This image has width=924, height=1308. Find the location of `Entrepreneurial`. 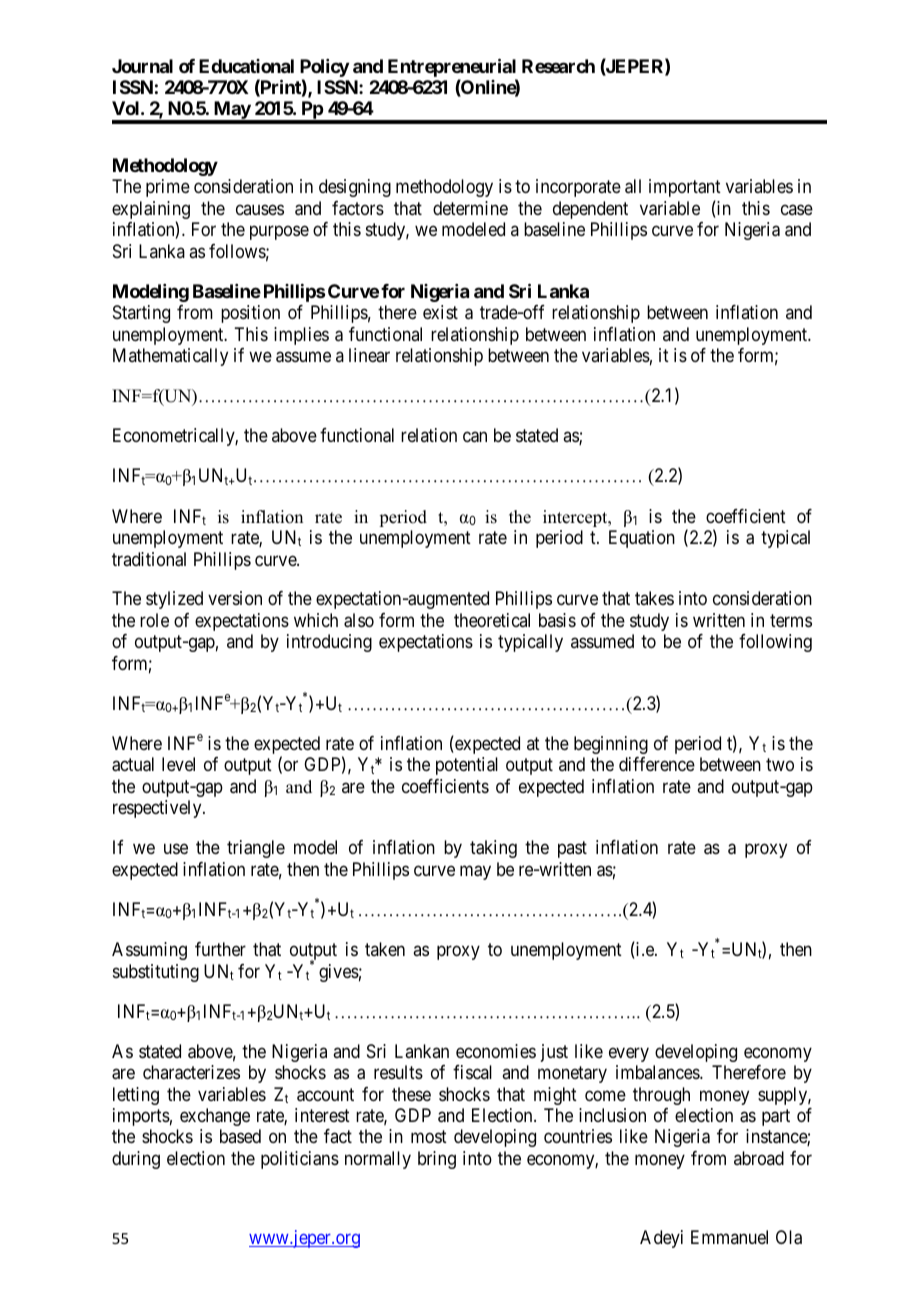

Entrepreneurial is located at coordinates (452, 67).
